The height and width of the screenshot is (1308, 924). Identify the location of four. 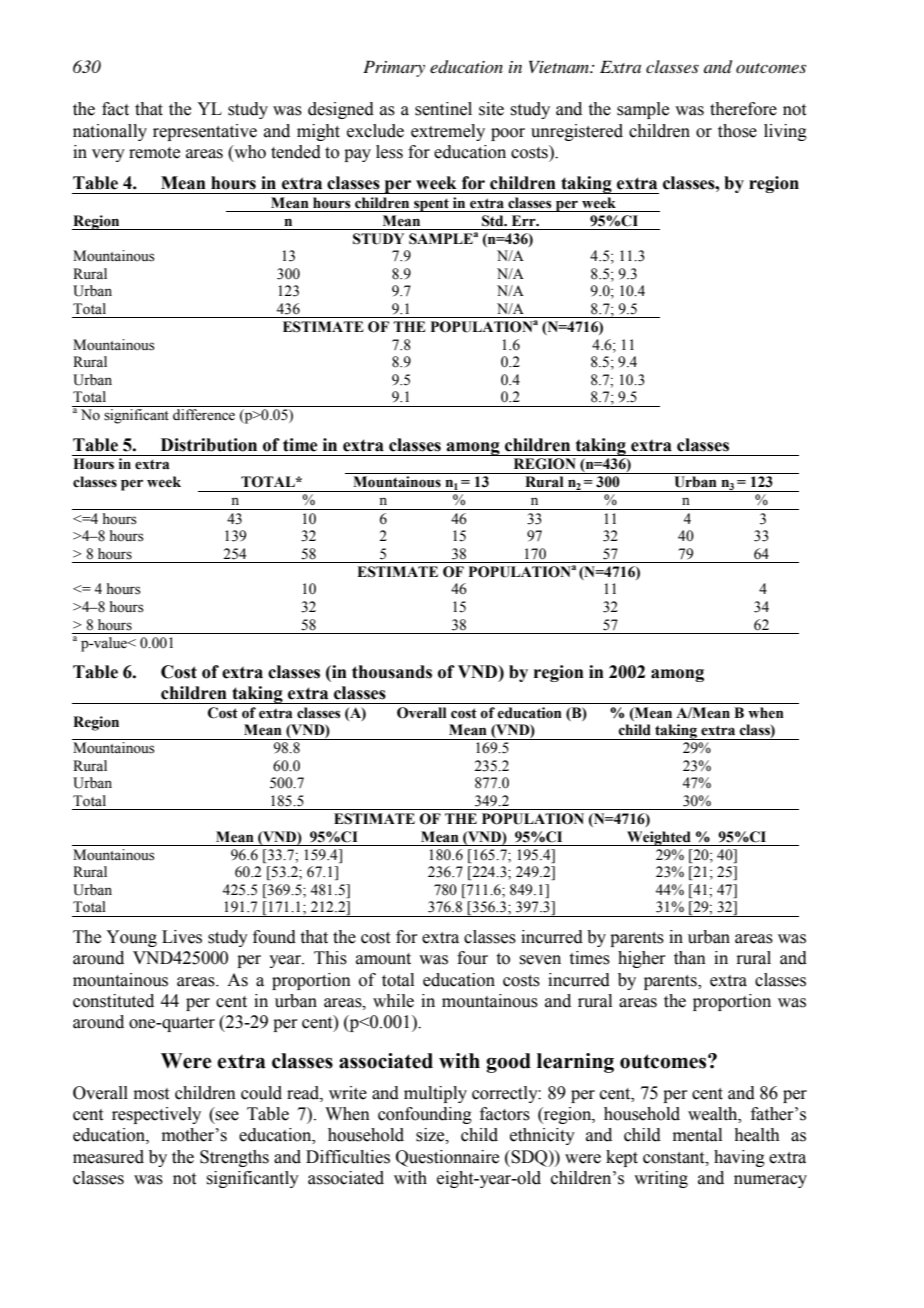
(472, 958).
